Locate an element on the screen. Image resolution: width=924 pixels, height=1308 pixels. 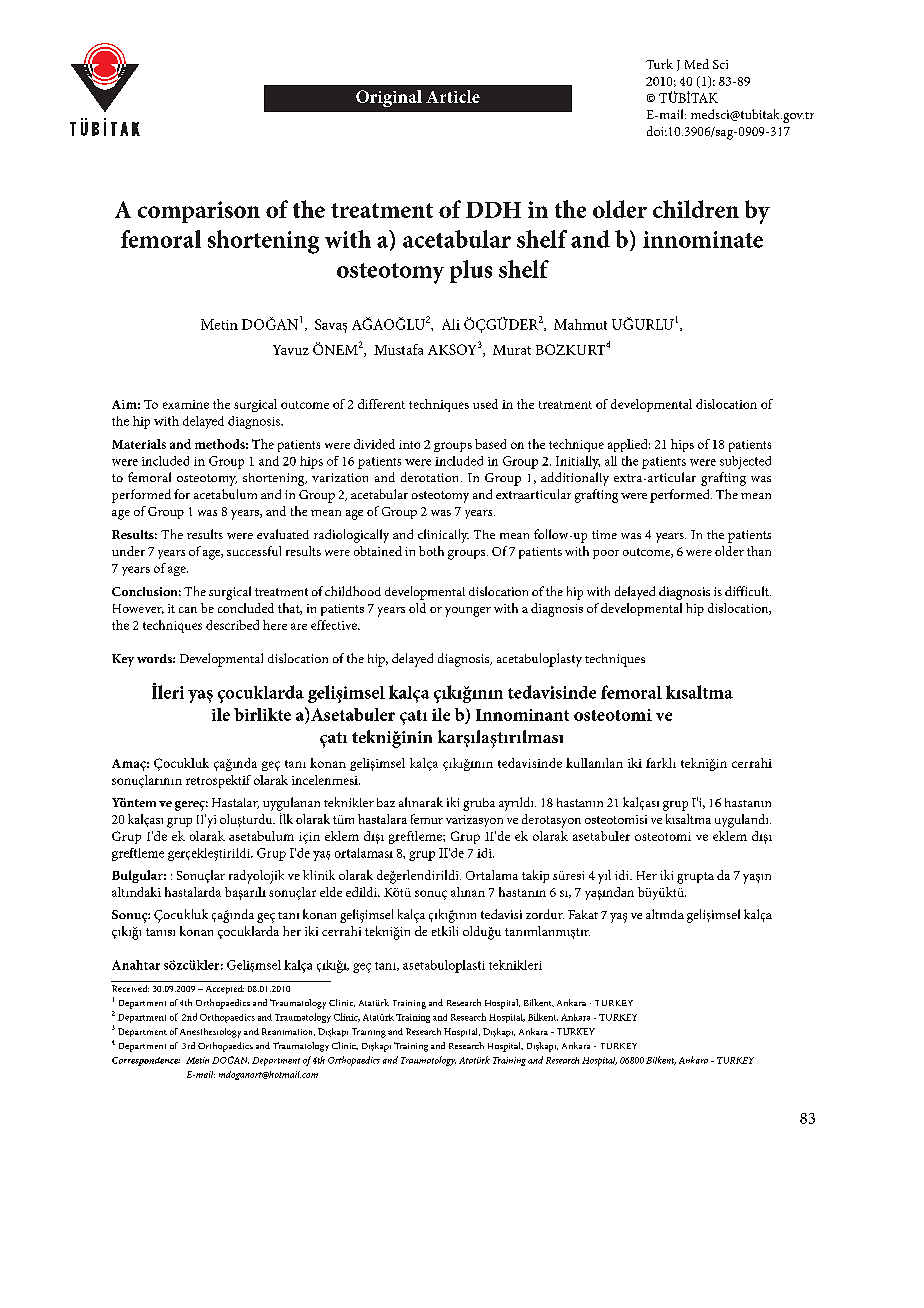
takip is located at coordinates (535, 876).
